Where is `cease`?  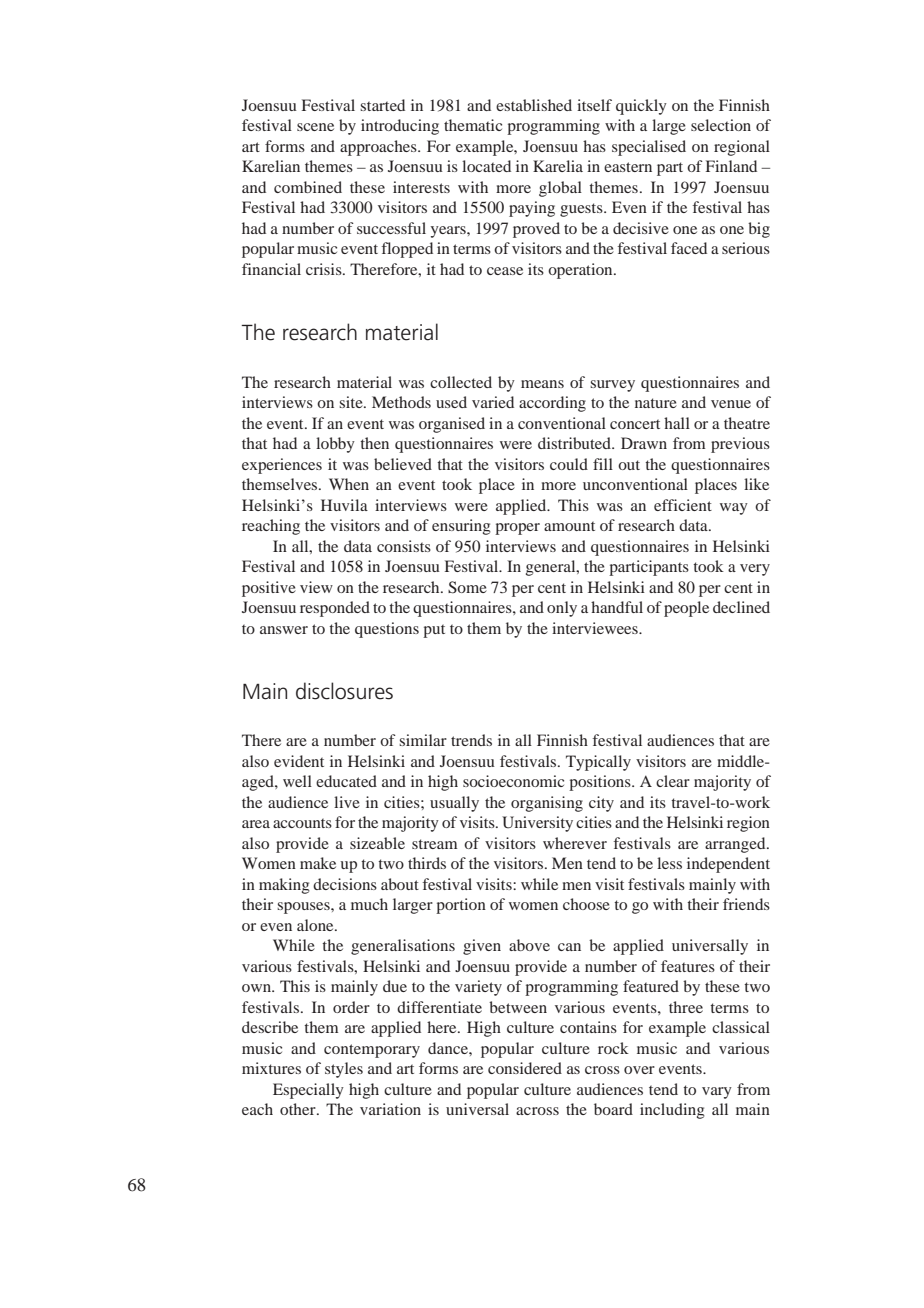 cease is located at coordinates (505, 271).
